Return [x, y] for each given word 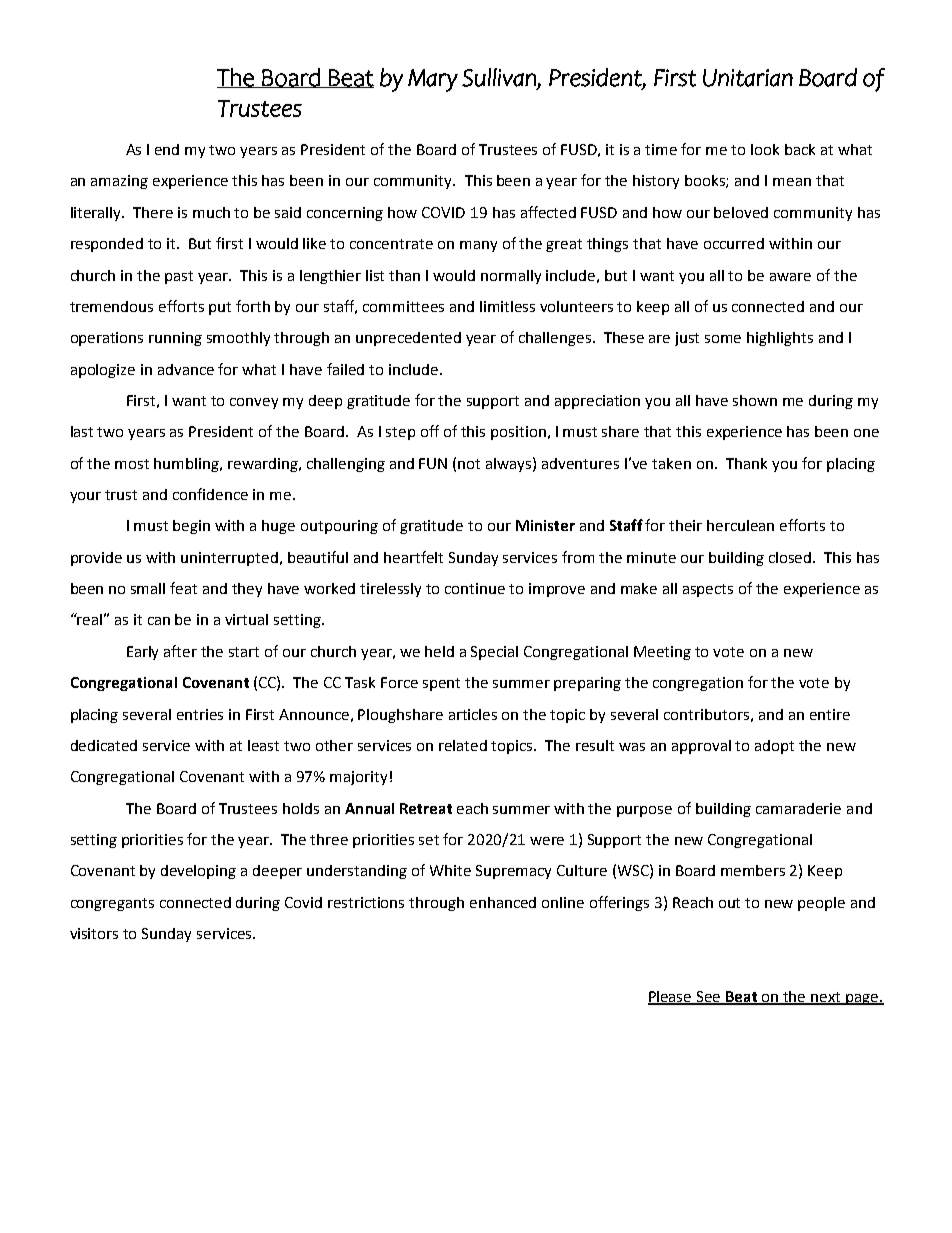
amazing [119, 182]
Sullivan [500, 78]
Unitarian [748, 78]
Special [494, 653]
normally [511, 277]
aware [790, 277]
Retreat [426, 808]
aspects [708, 590]
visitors [94, 933]
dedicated [104, 745]
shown [755, 400]
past [179, 277]
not [469, 464]
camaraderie [798, 808]
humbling [188, 465]
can [159, 621]
